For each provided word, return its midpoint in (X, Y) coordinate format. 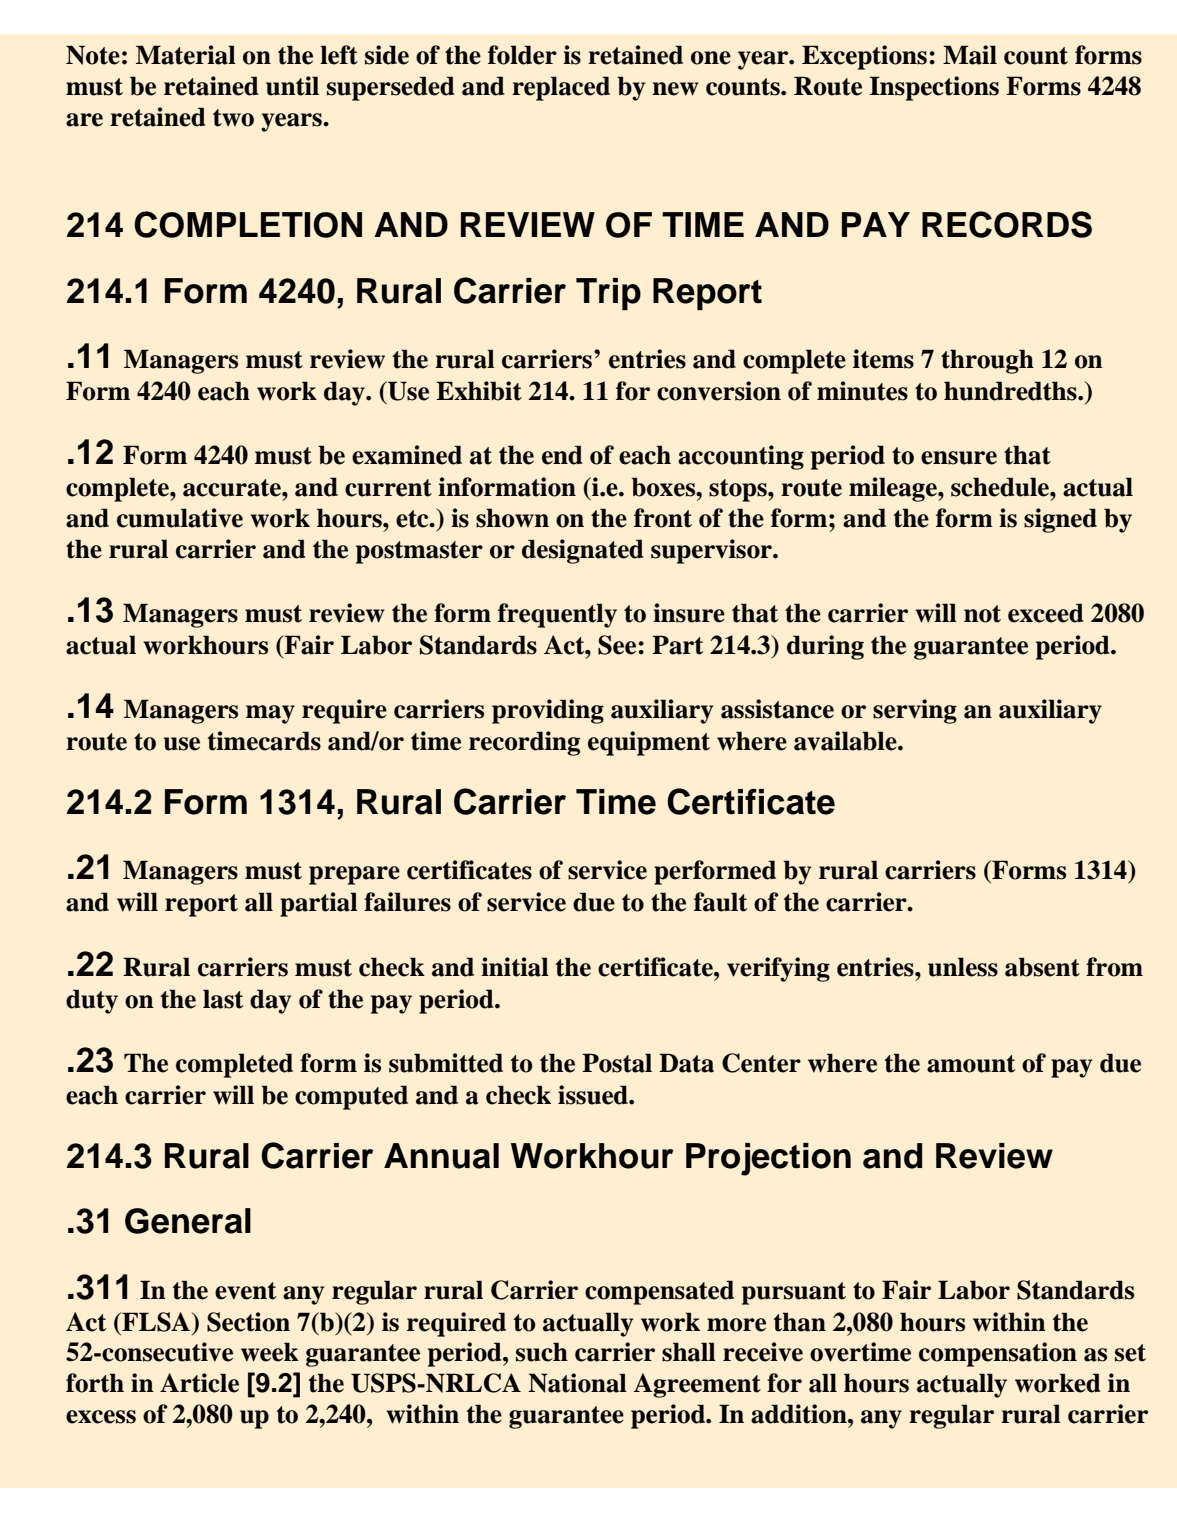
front (663, 518)
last (223, 999)
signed (1060, 520)
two (233, 118)
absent (1042, 967)
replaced (561, 88)
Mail (970, 55)
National (577, 1383)
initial (515, 967)
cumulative (180, 518)
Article (199, 1383)
